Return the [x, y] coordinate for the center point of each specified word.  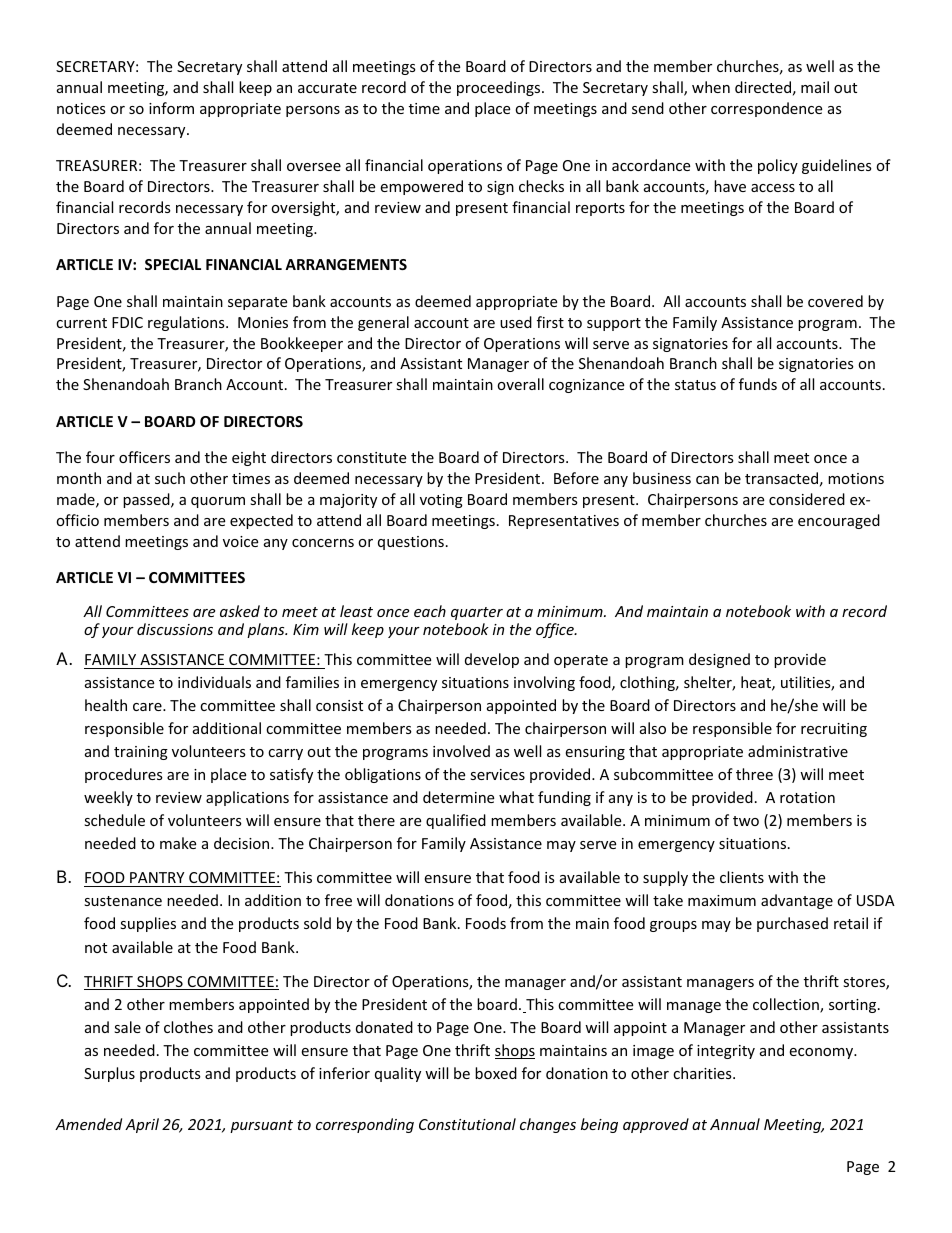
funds [758, 384]
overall [520, 384]
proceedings [500, 88]
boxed [496, 1073]
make [178, 843]
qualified [456, 821]
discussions [175, 629]
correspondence [766, 109]
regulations [187, 323]
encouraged [839, 521]
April [142, 1125]
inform [171, 108]
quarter [477, 613]
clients [742, 877]
